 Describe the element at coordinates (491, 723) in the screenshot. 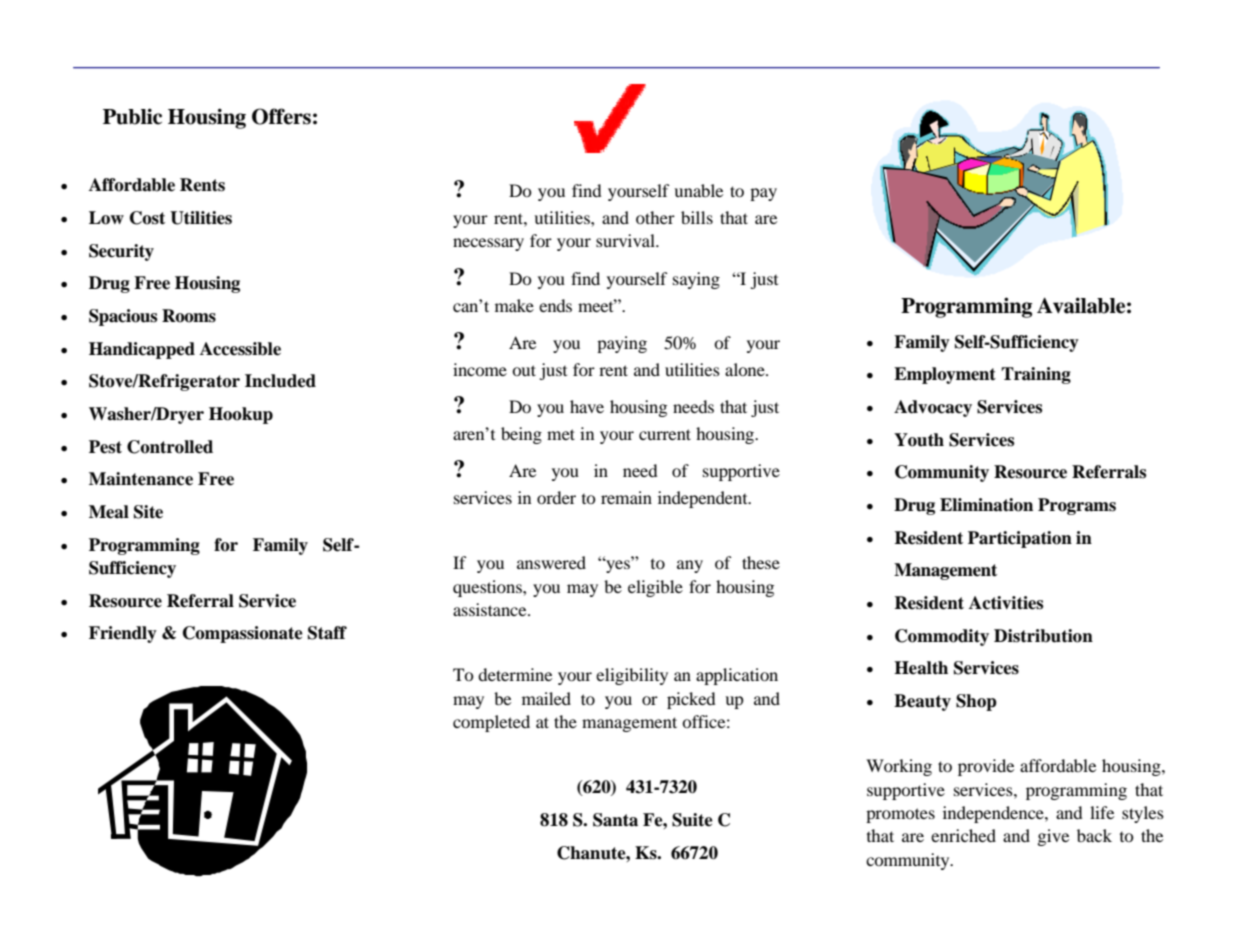

I see `completed` at that location.
